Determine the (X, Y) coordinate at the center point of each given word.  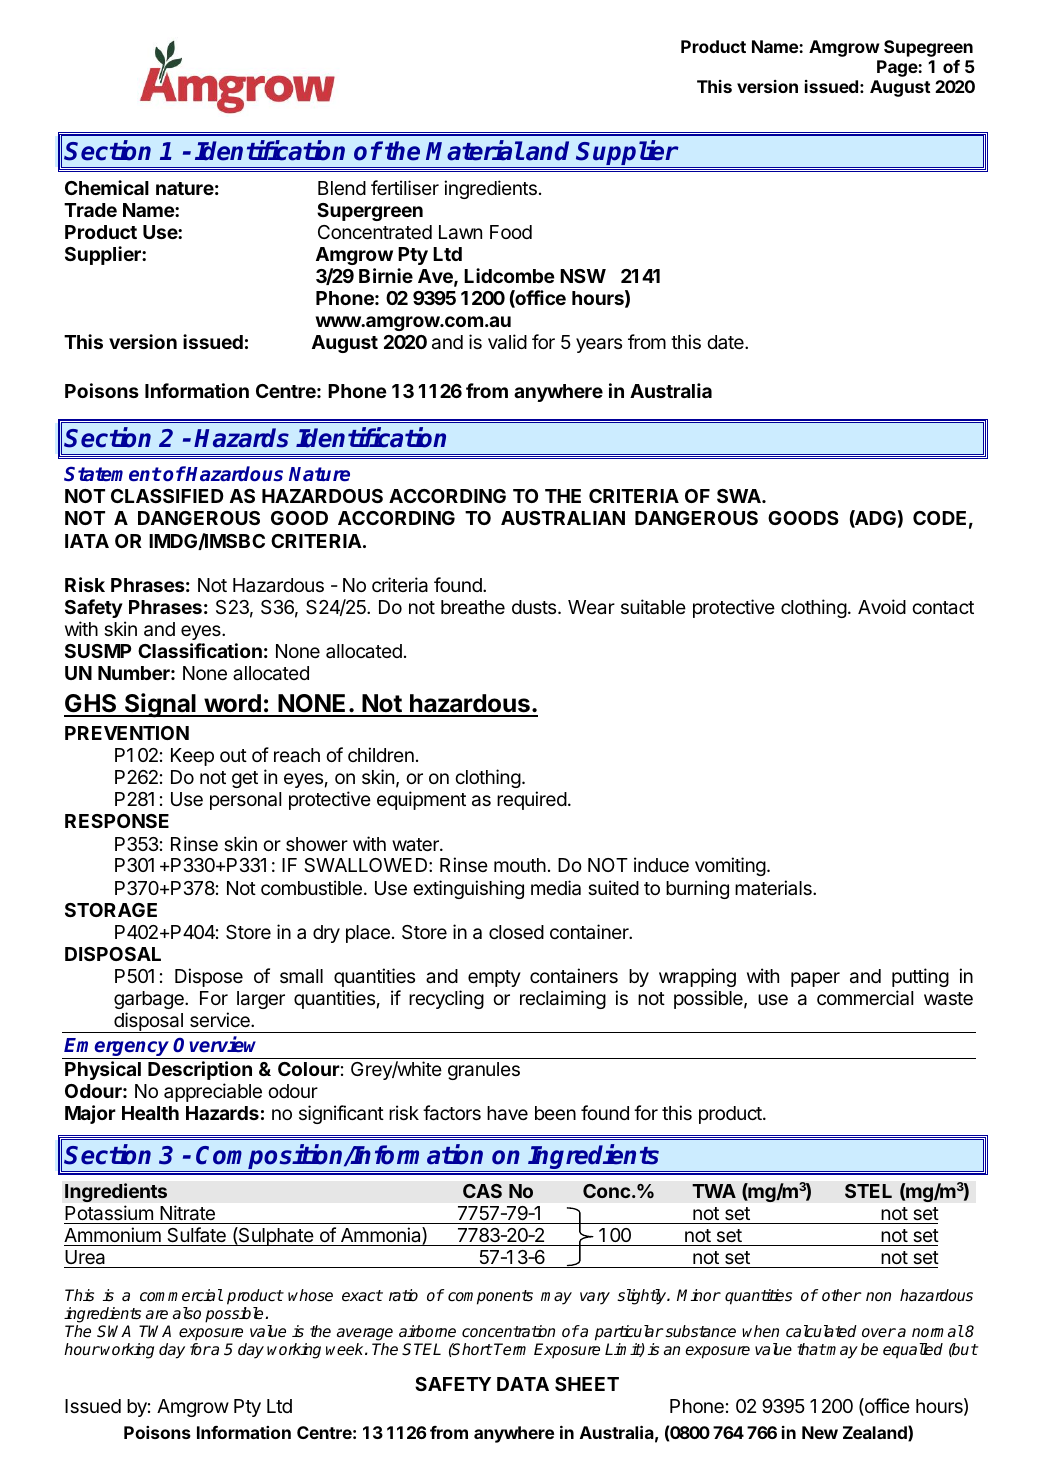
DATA (523, 1384)
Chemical (107, 187)
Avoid (882, 606)
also (187, 1313)
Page (898, 68)
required (532, 800)
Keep (192, 757)
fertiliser (405, 187)
